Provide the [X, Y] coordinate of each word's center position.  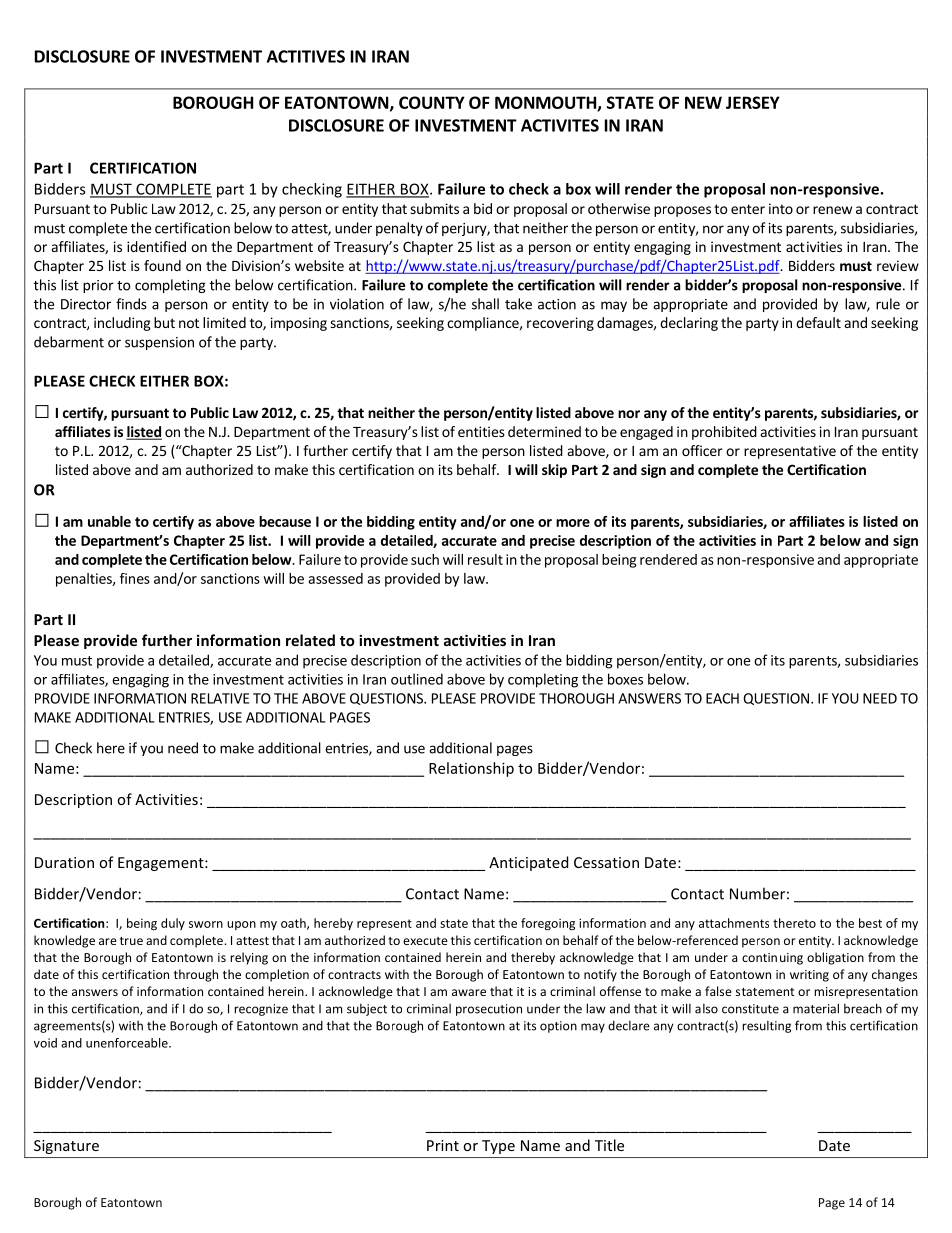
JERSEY [753, 102]
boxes [625, 679]
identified [156, 246]
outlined [417, 679]
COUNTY [432, 102]
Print [443, 1145]
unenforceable [128, 1043]
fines [135, 578]
